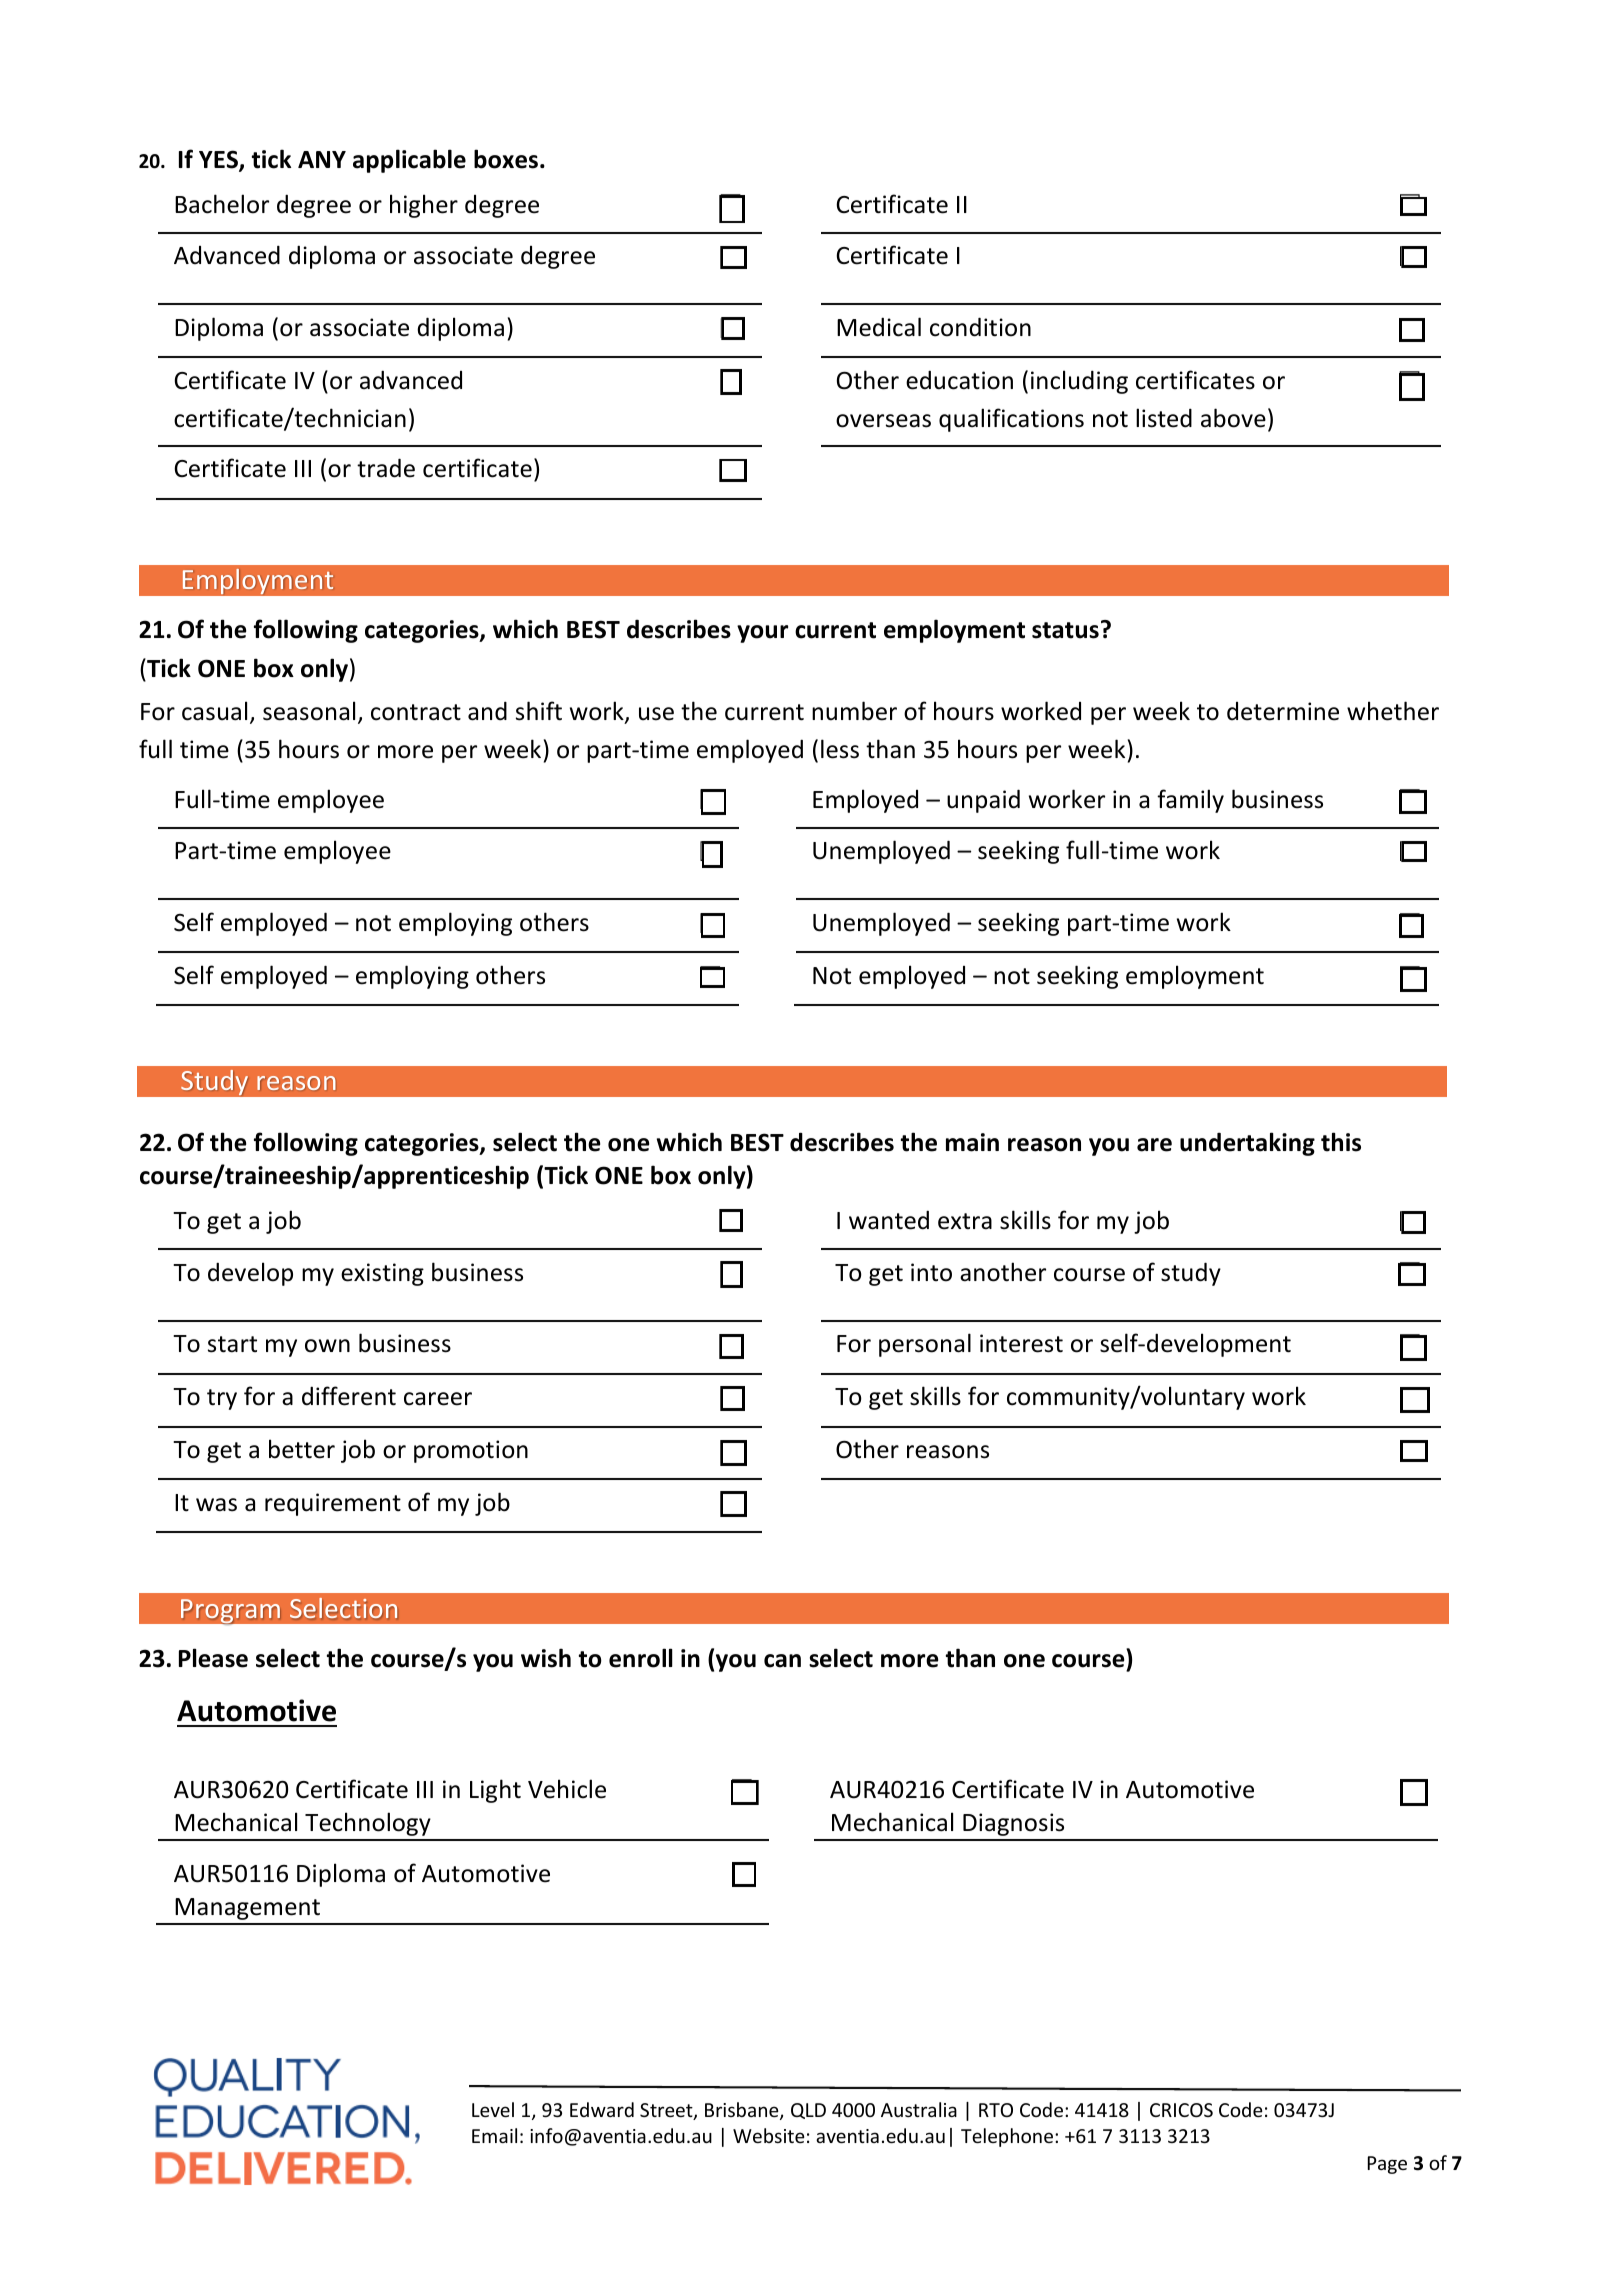 The height and width of the document is (2270, 1605). Describe the element at coordinates (1387, 2165) in the document. I see `Page` at that location.
